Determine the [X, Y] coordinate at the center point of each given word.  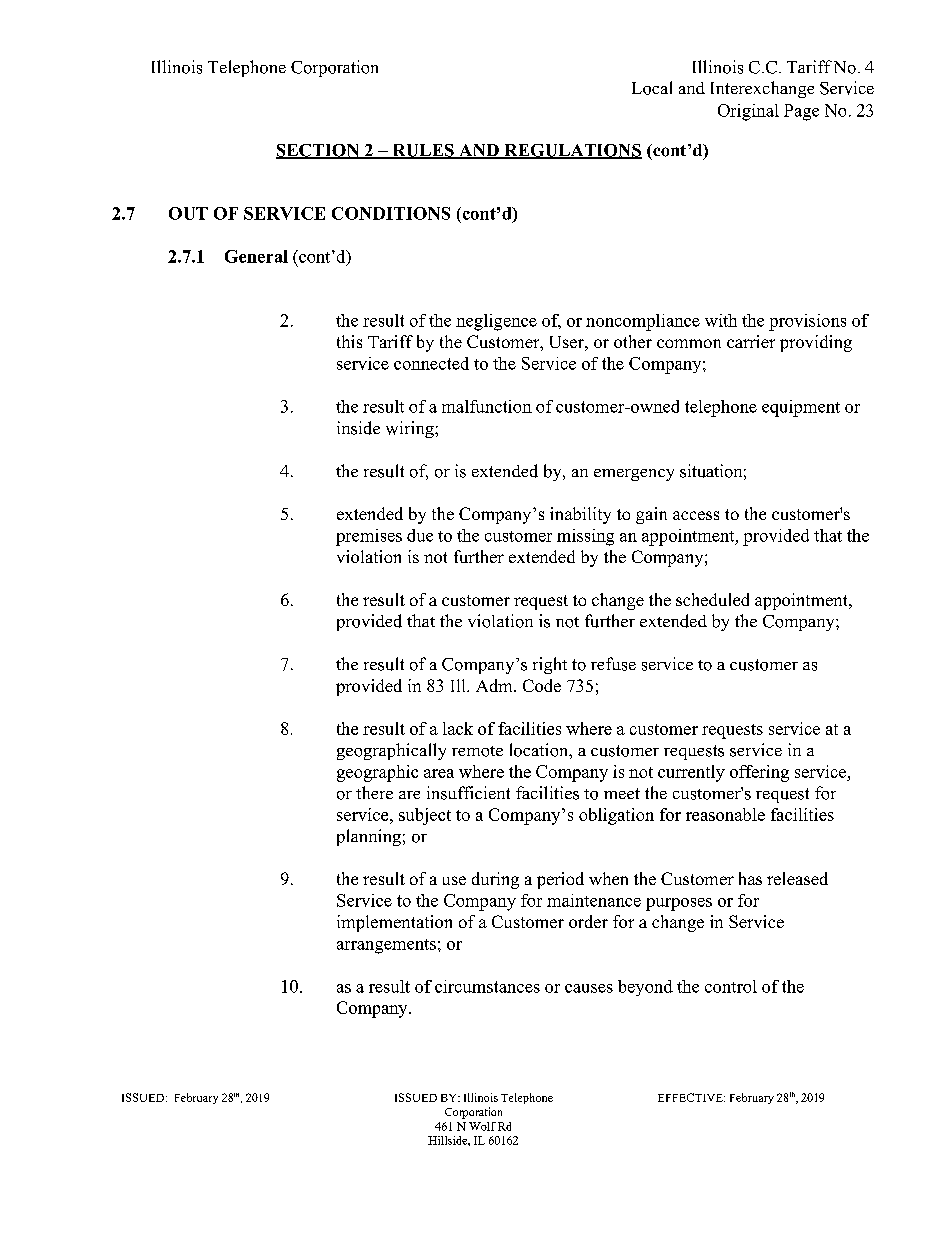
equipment [801, 408]
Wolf [482, 1126]
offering [759, 773]
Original [748, 112]
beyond [645, 988]
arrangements [386, 946]
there [374, 792]
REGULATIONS [572, 151]
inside [358, 428]
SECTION [319, 151]
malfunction [487, 406]
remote [477, 751]
